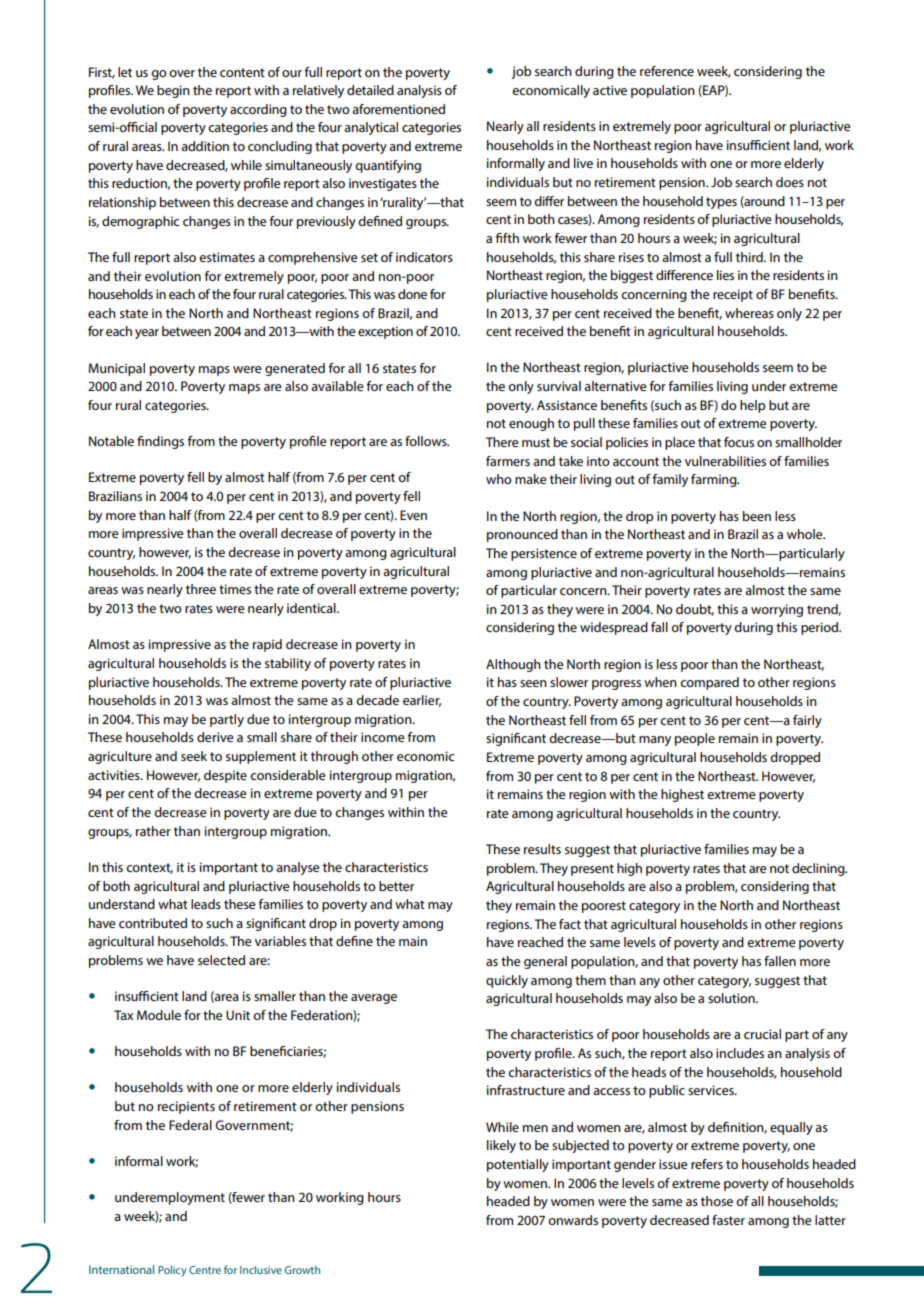  Describe the element at coordinates (667, 71) in the image. I see `reference` at that location.
